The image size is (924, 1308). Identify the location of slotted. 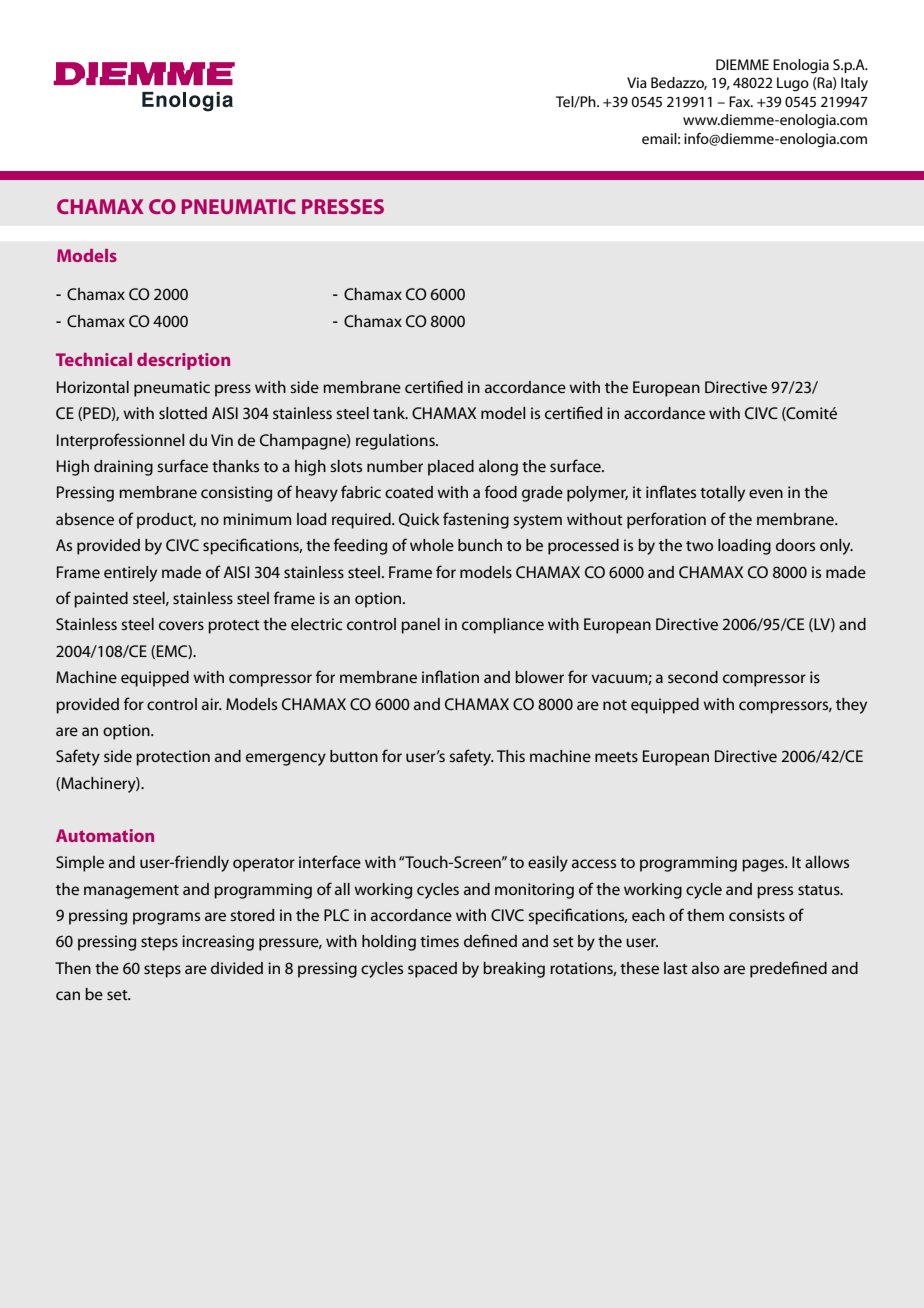
(183, 413).
